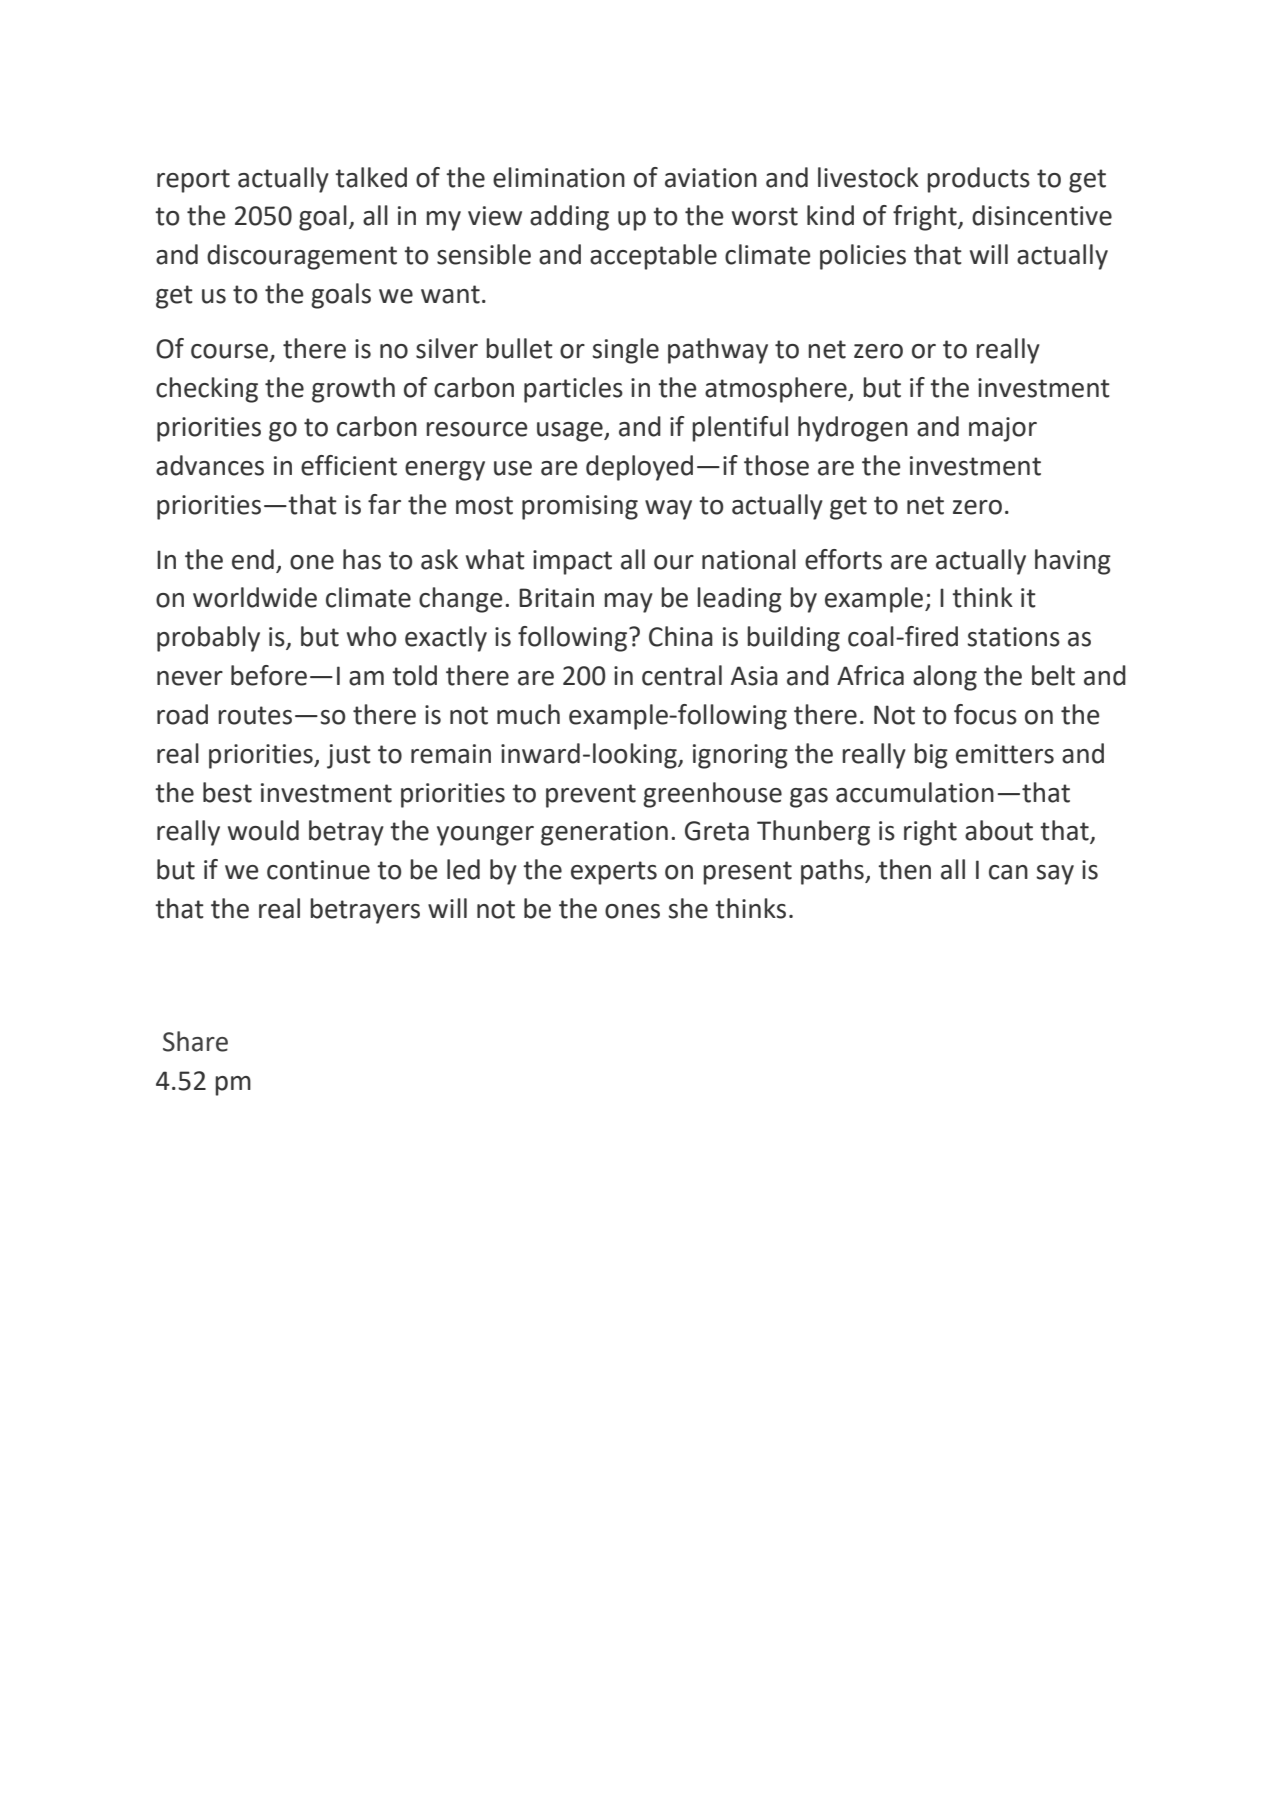  What do you see at coordinates (195, 1041) in the screenshot?
I see `Share` at bounding box center [195, 1041].
